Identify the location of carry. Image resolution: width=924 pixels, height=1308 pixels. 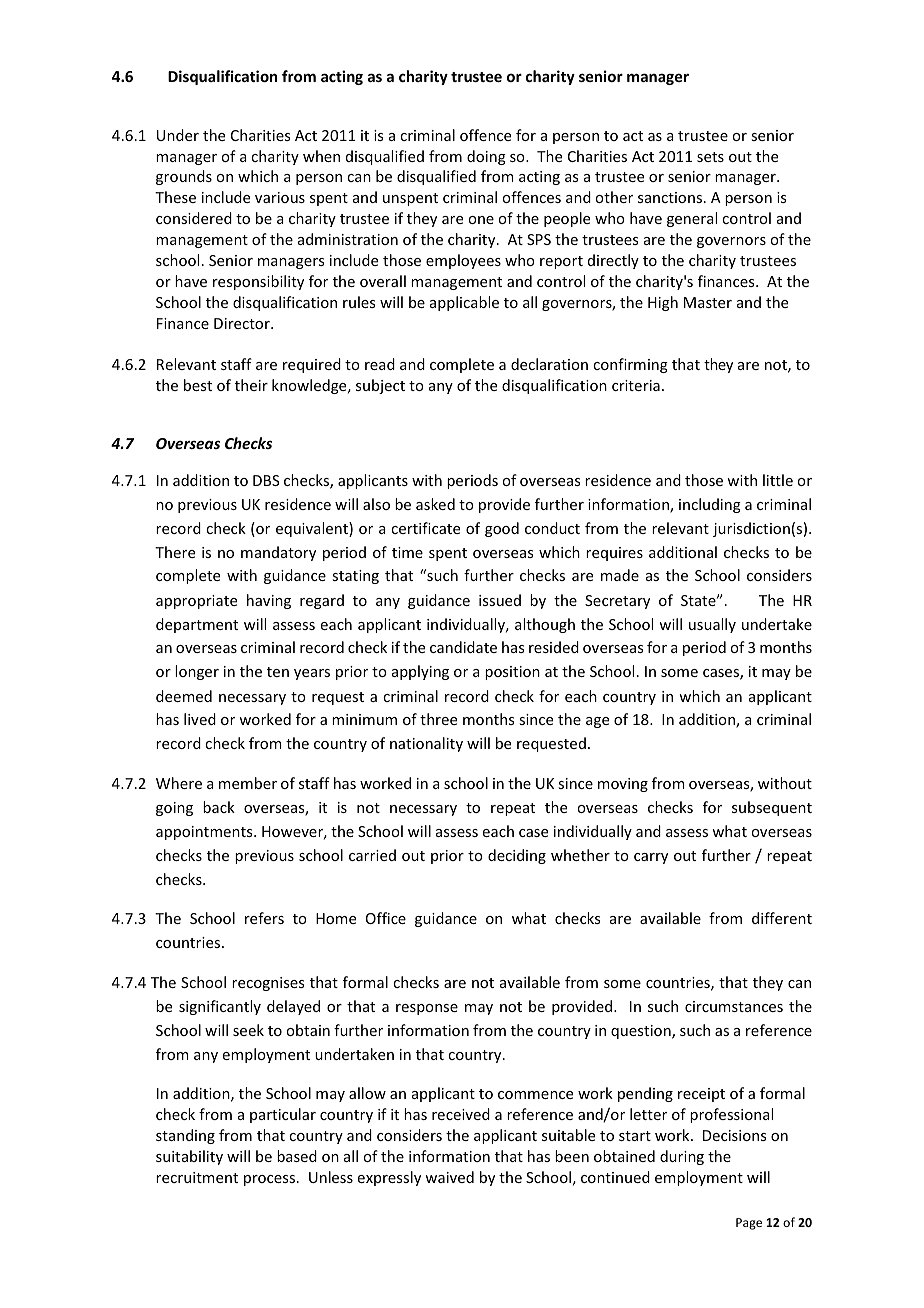
(651, 858).
